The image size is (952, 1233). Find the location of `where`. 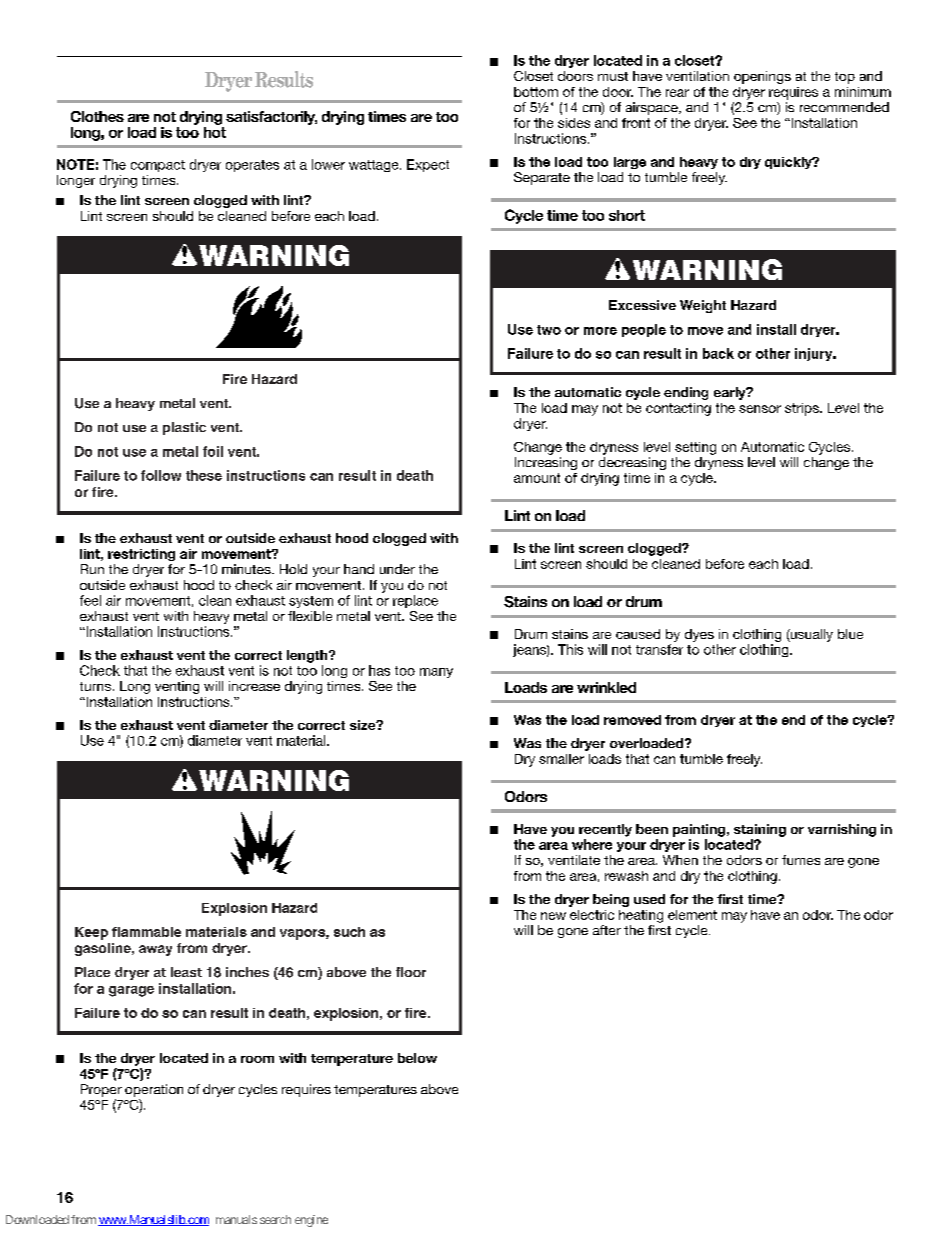

where is located at coordinates (592, 844).
